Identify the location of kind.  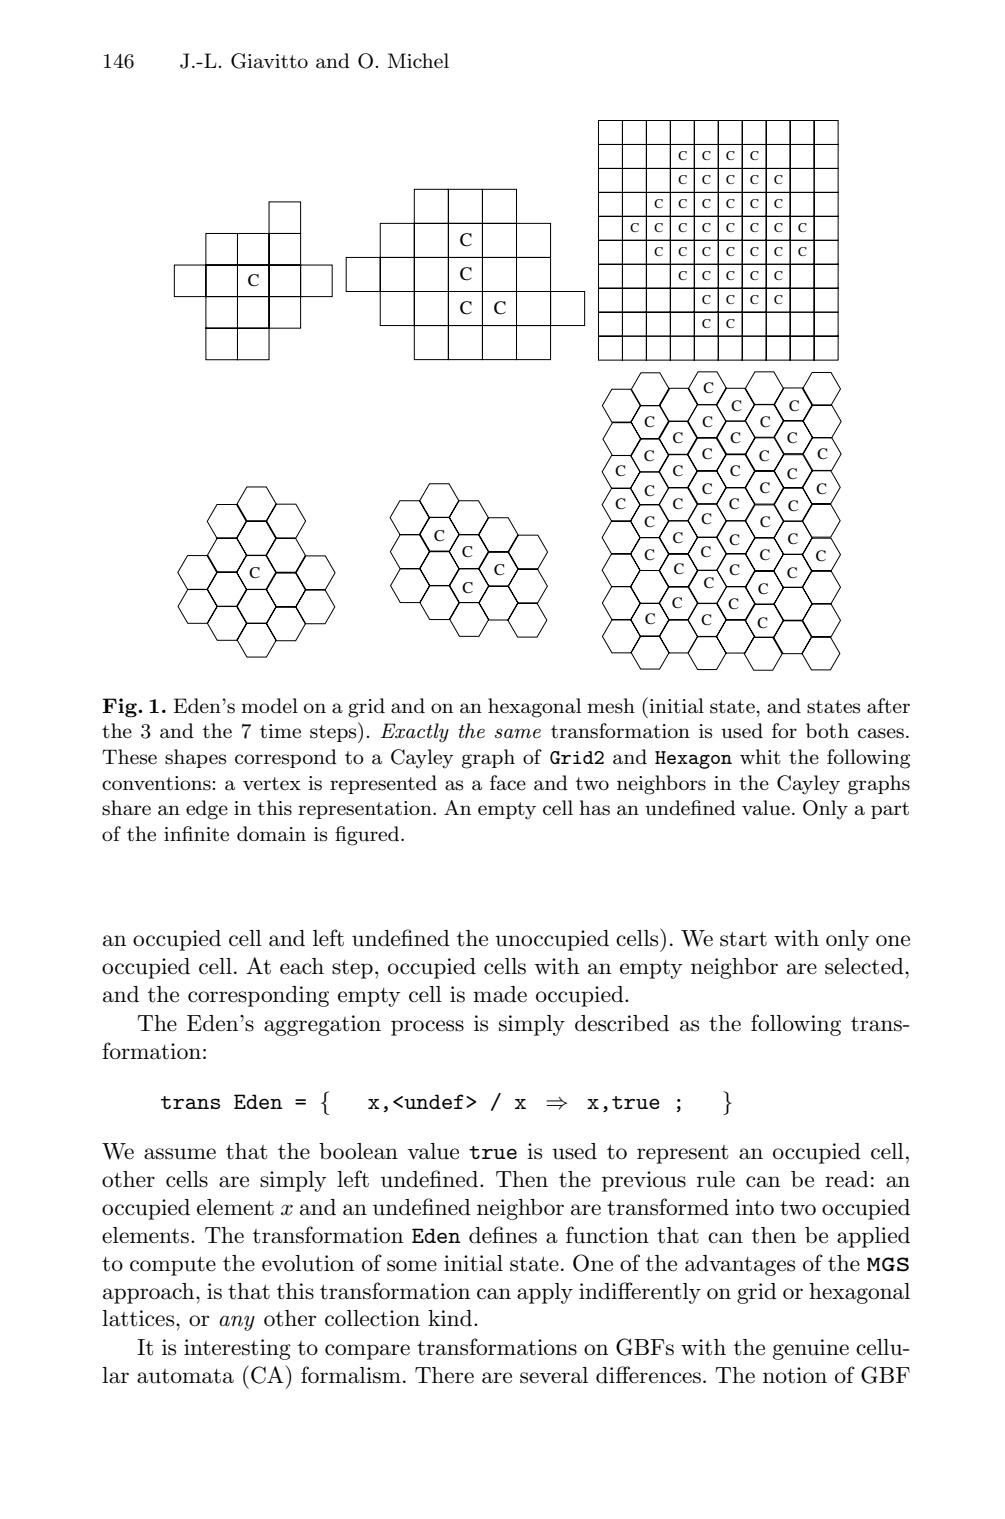
(451, 1318).
